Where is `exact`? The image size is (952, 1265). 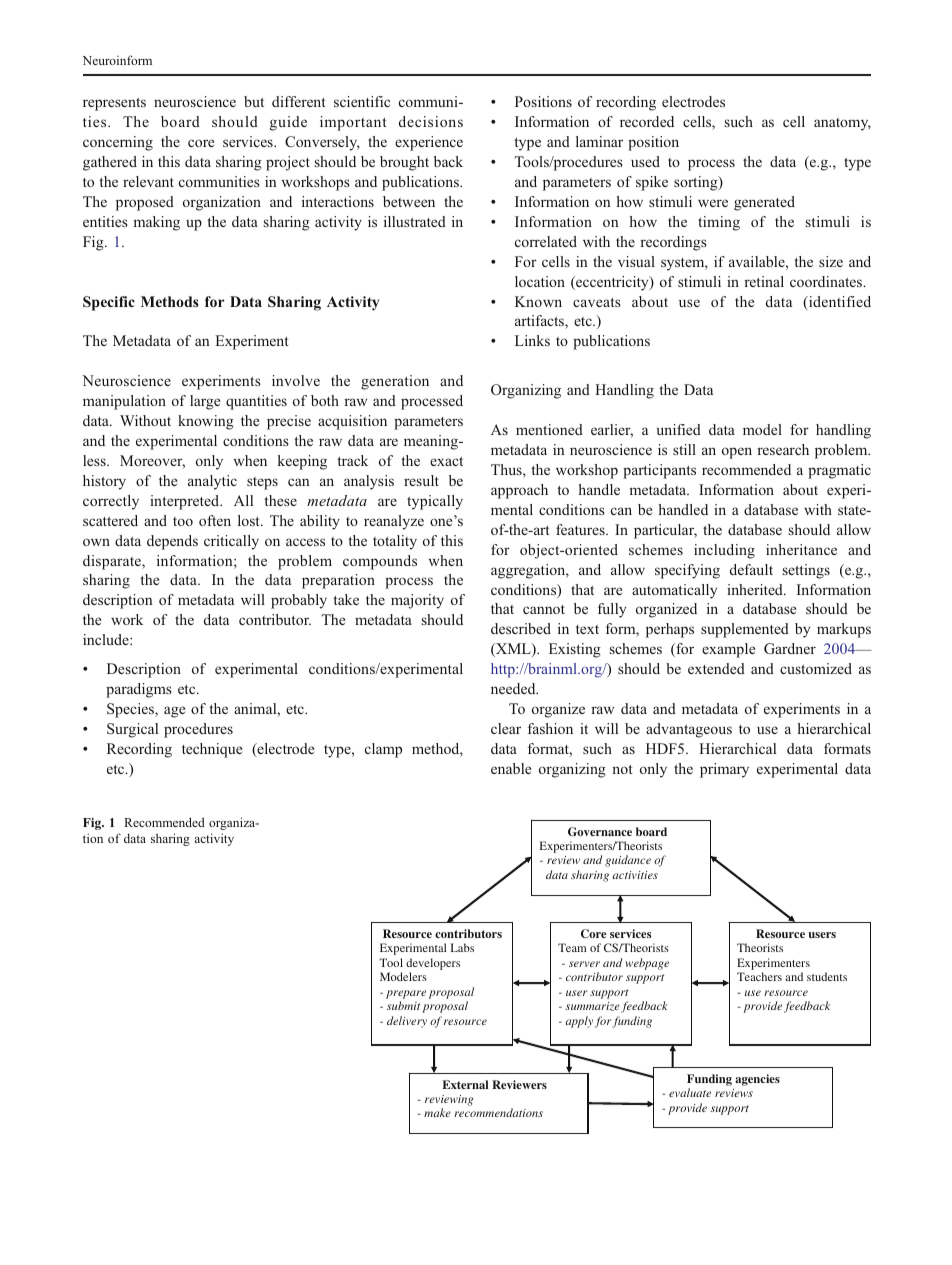
exact is located at coordinates (446, 461).
